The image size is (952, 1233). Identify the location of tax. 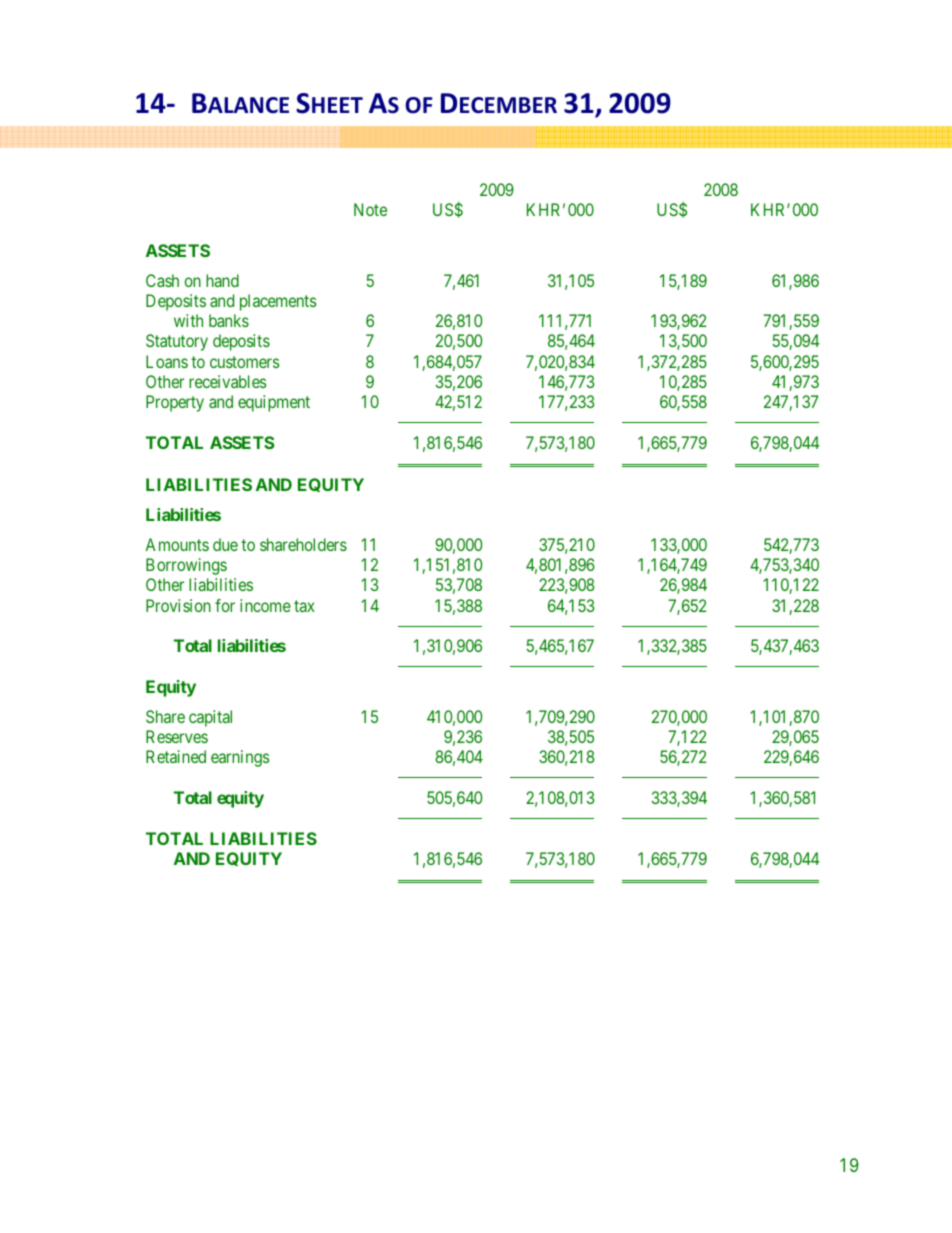
(304, 606).
